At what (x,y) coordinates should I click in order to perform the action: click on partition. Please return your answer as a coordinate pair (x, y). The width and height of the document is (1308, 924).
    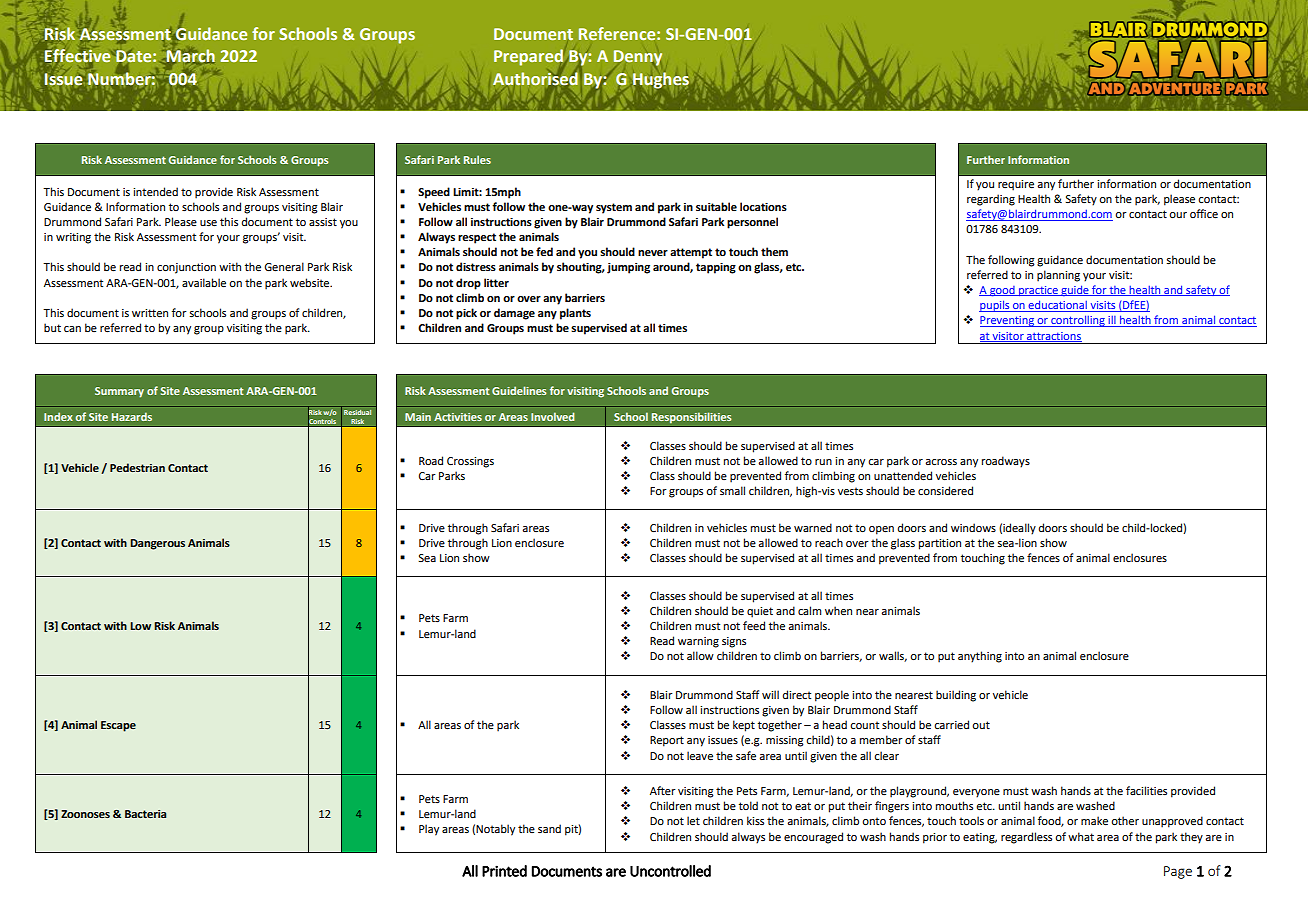
    Looking at the image, I should click on (940, 544).
